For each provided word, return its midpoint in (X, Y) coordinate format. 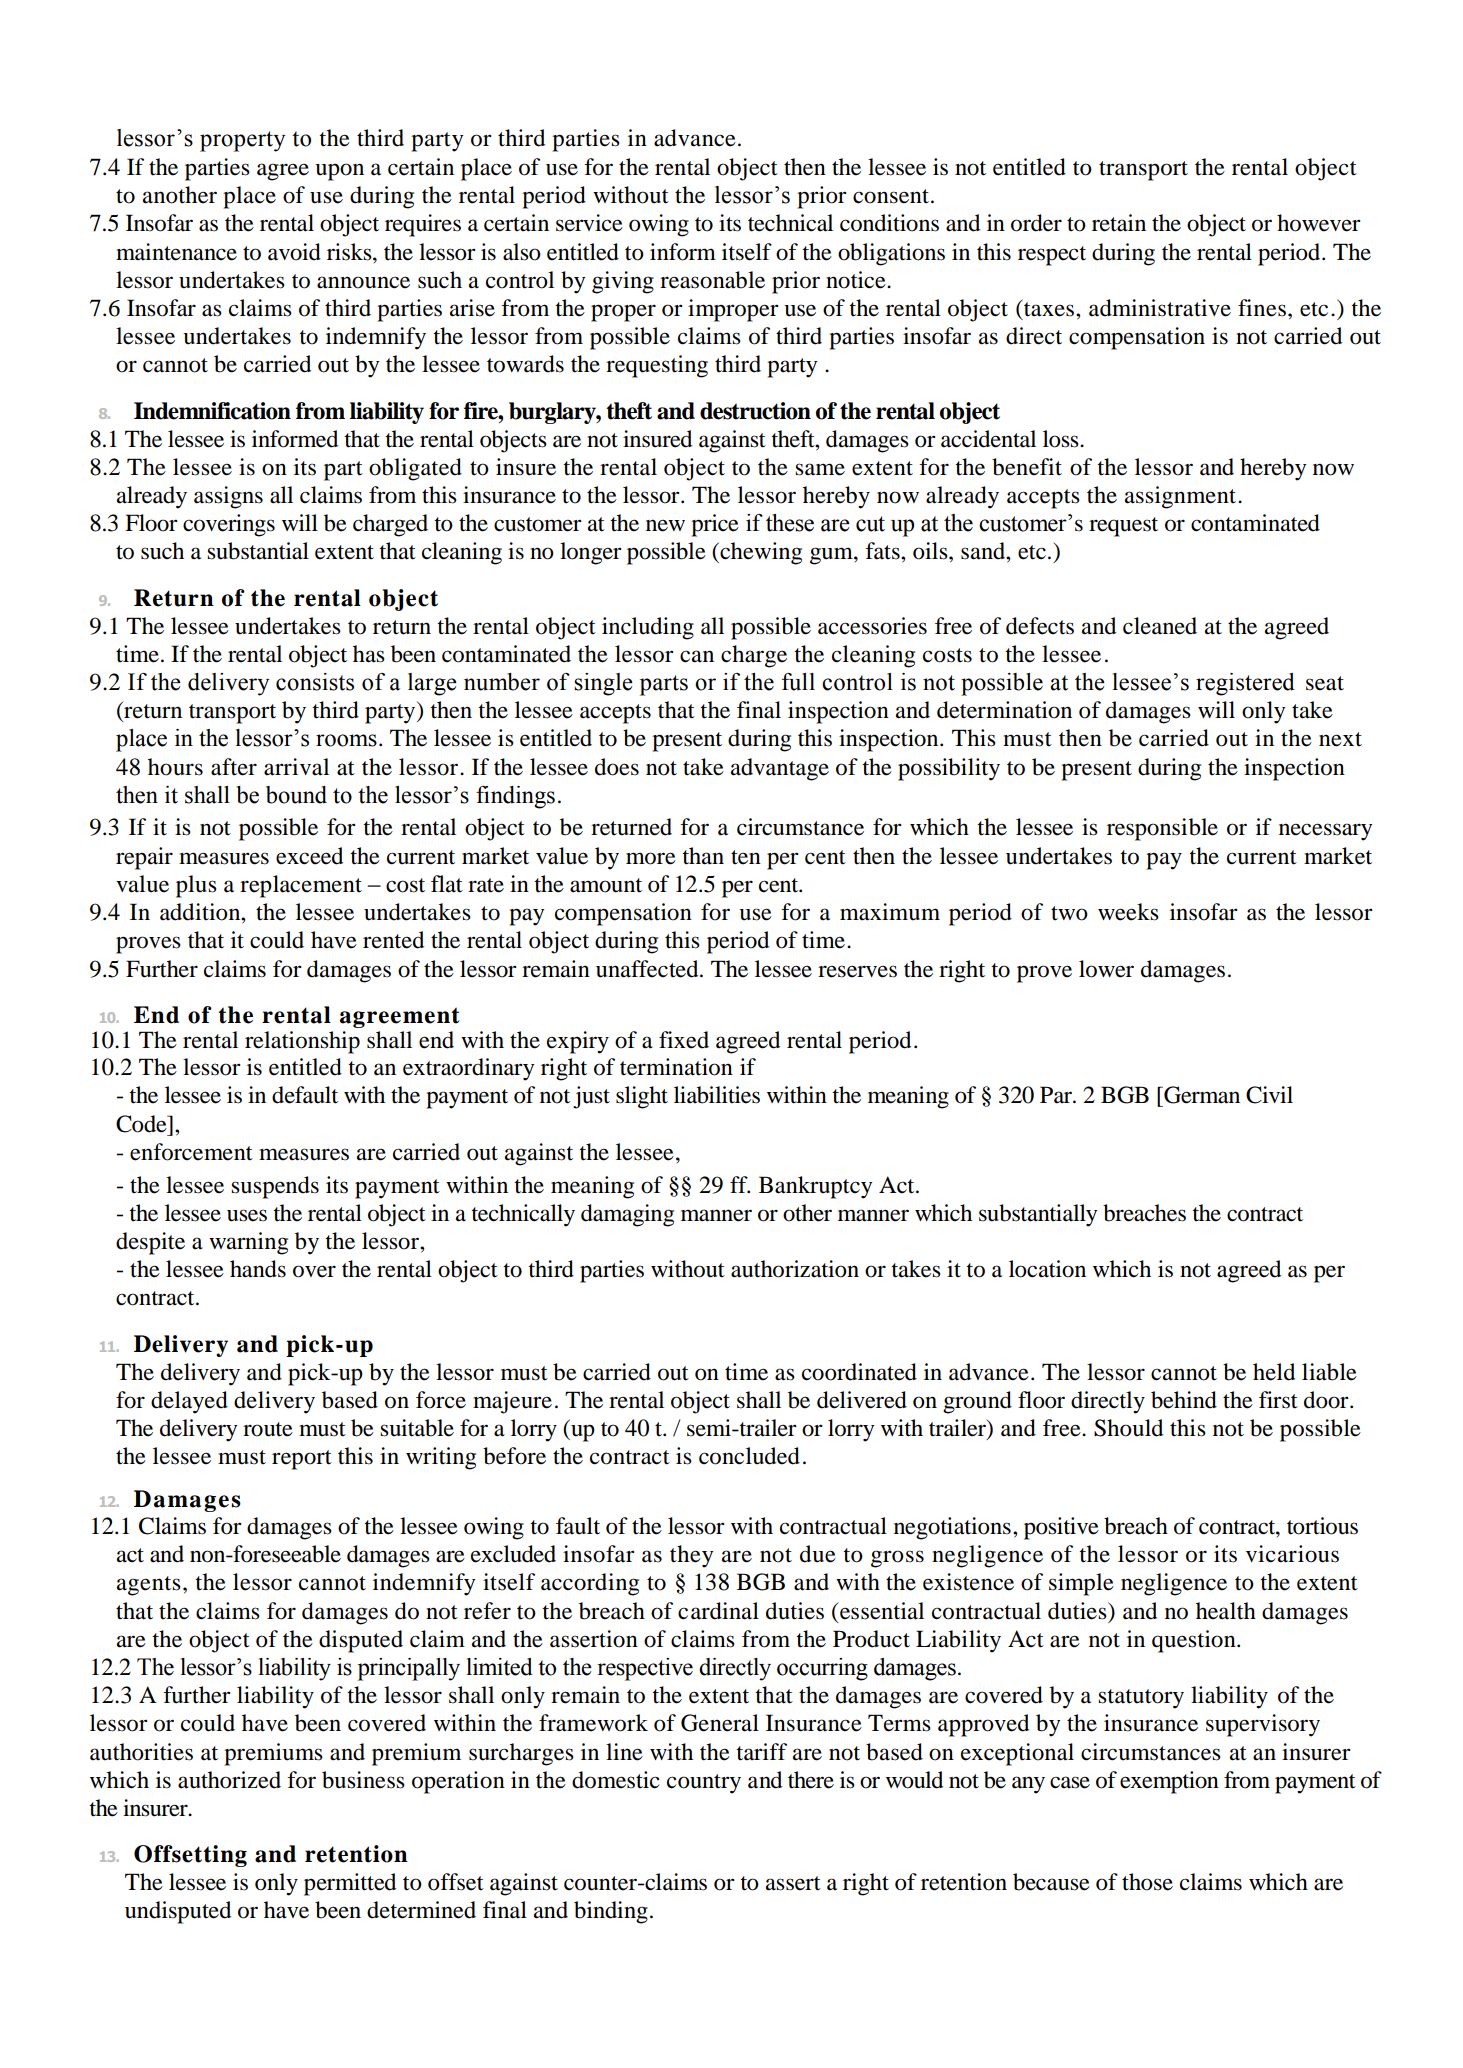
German (1201, 1095)
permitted (350, 1884)
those (1147, 1882)
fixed (684, 1040)
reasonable (712, 280)
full (798, 682)
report (302, 1460)
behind (1184, 1400)
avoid (294, 252)
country (704, 1784)
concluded (749, 1456)
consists (315, 682)
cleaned (1160, 626)
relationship (302, 1042)
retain (1119, 223)
